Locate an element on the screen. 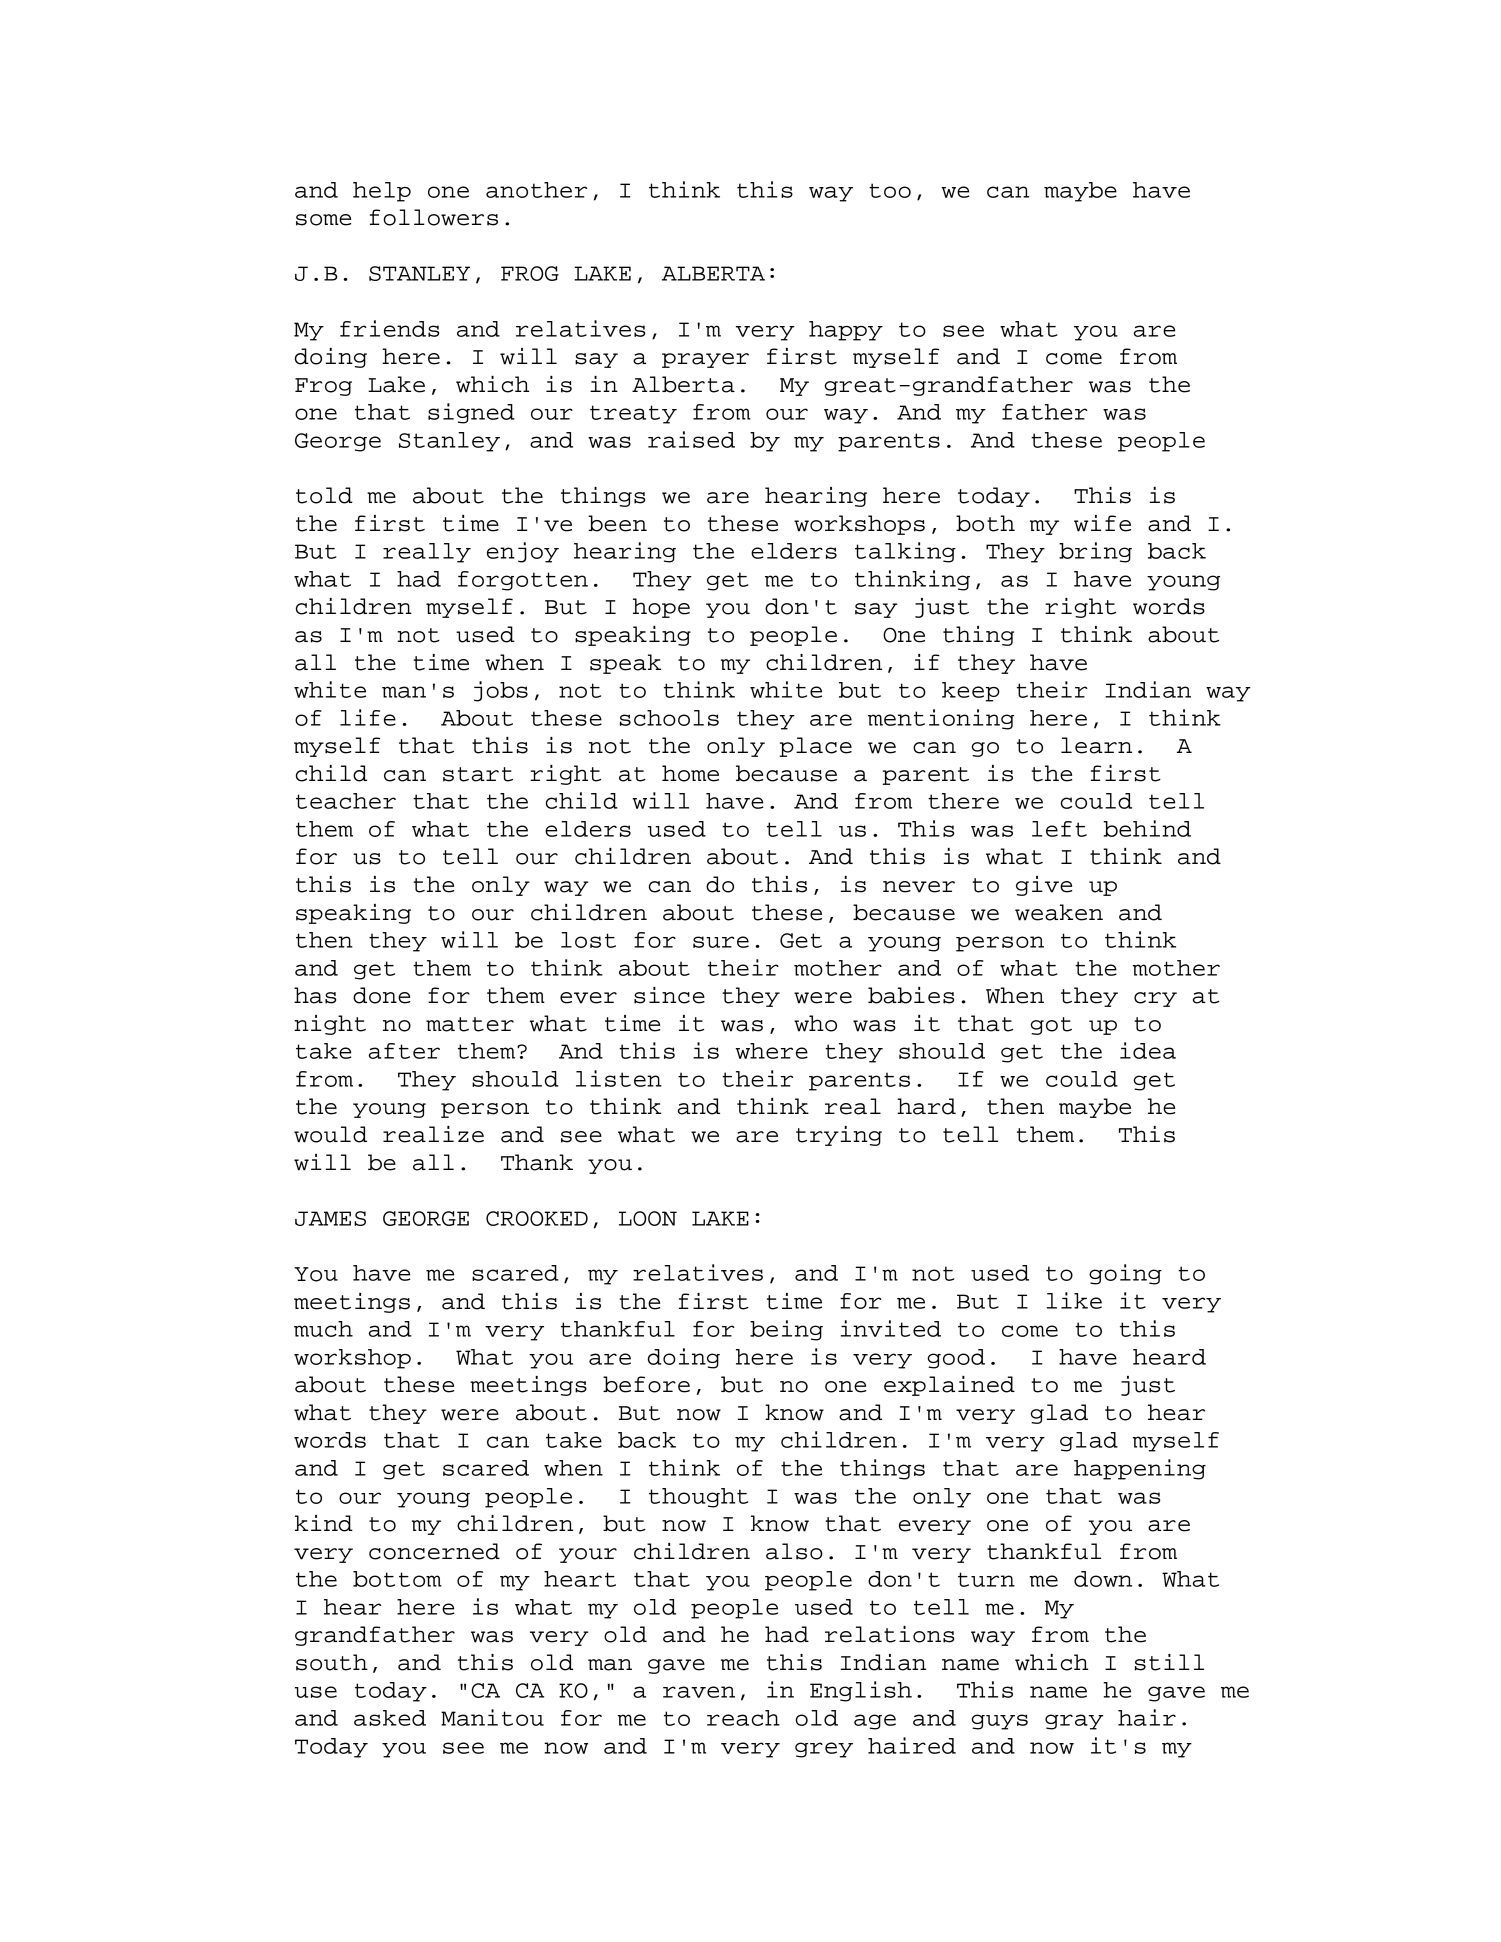 The height and width of the screenshot is (1942, 1501). help is located at coordinates (382, 192).
